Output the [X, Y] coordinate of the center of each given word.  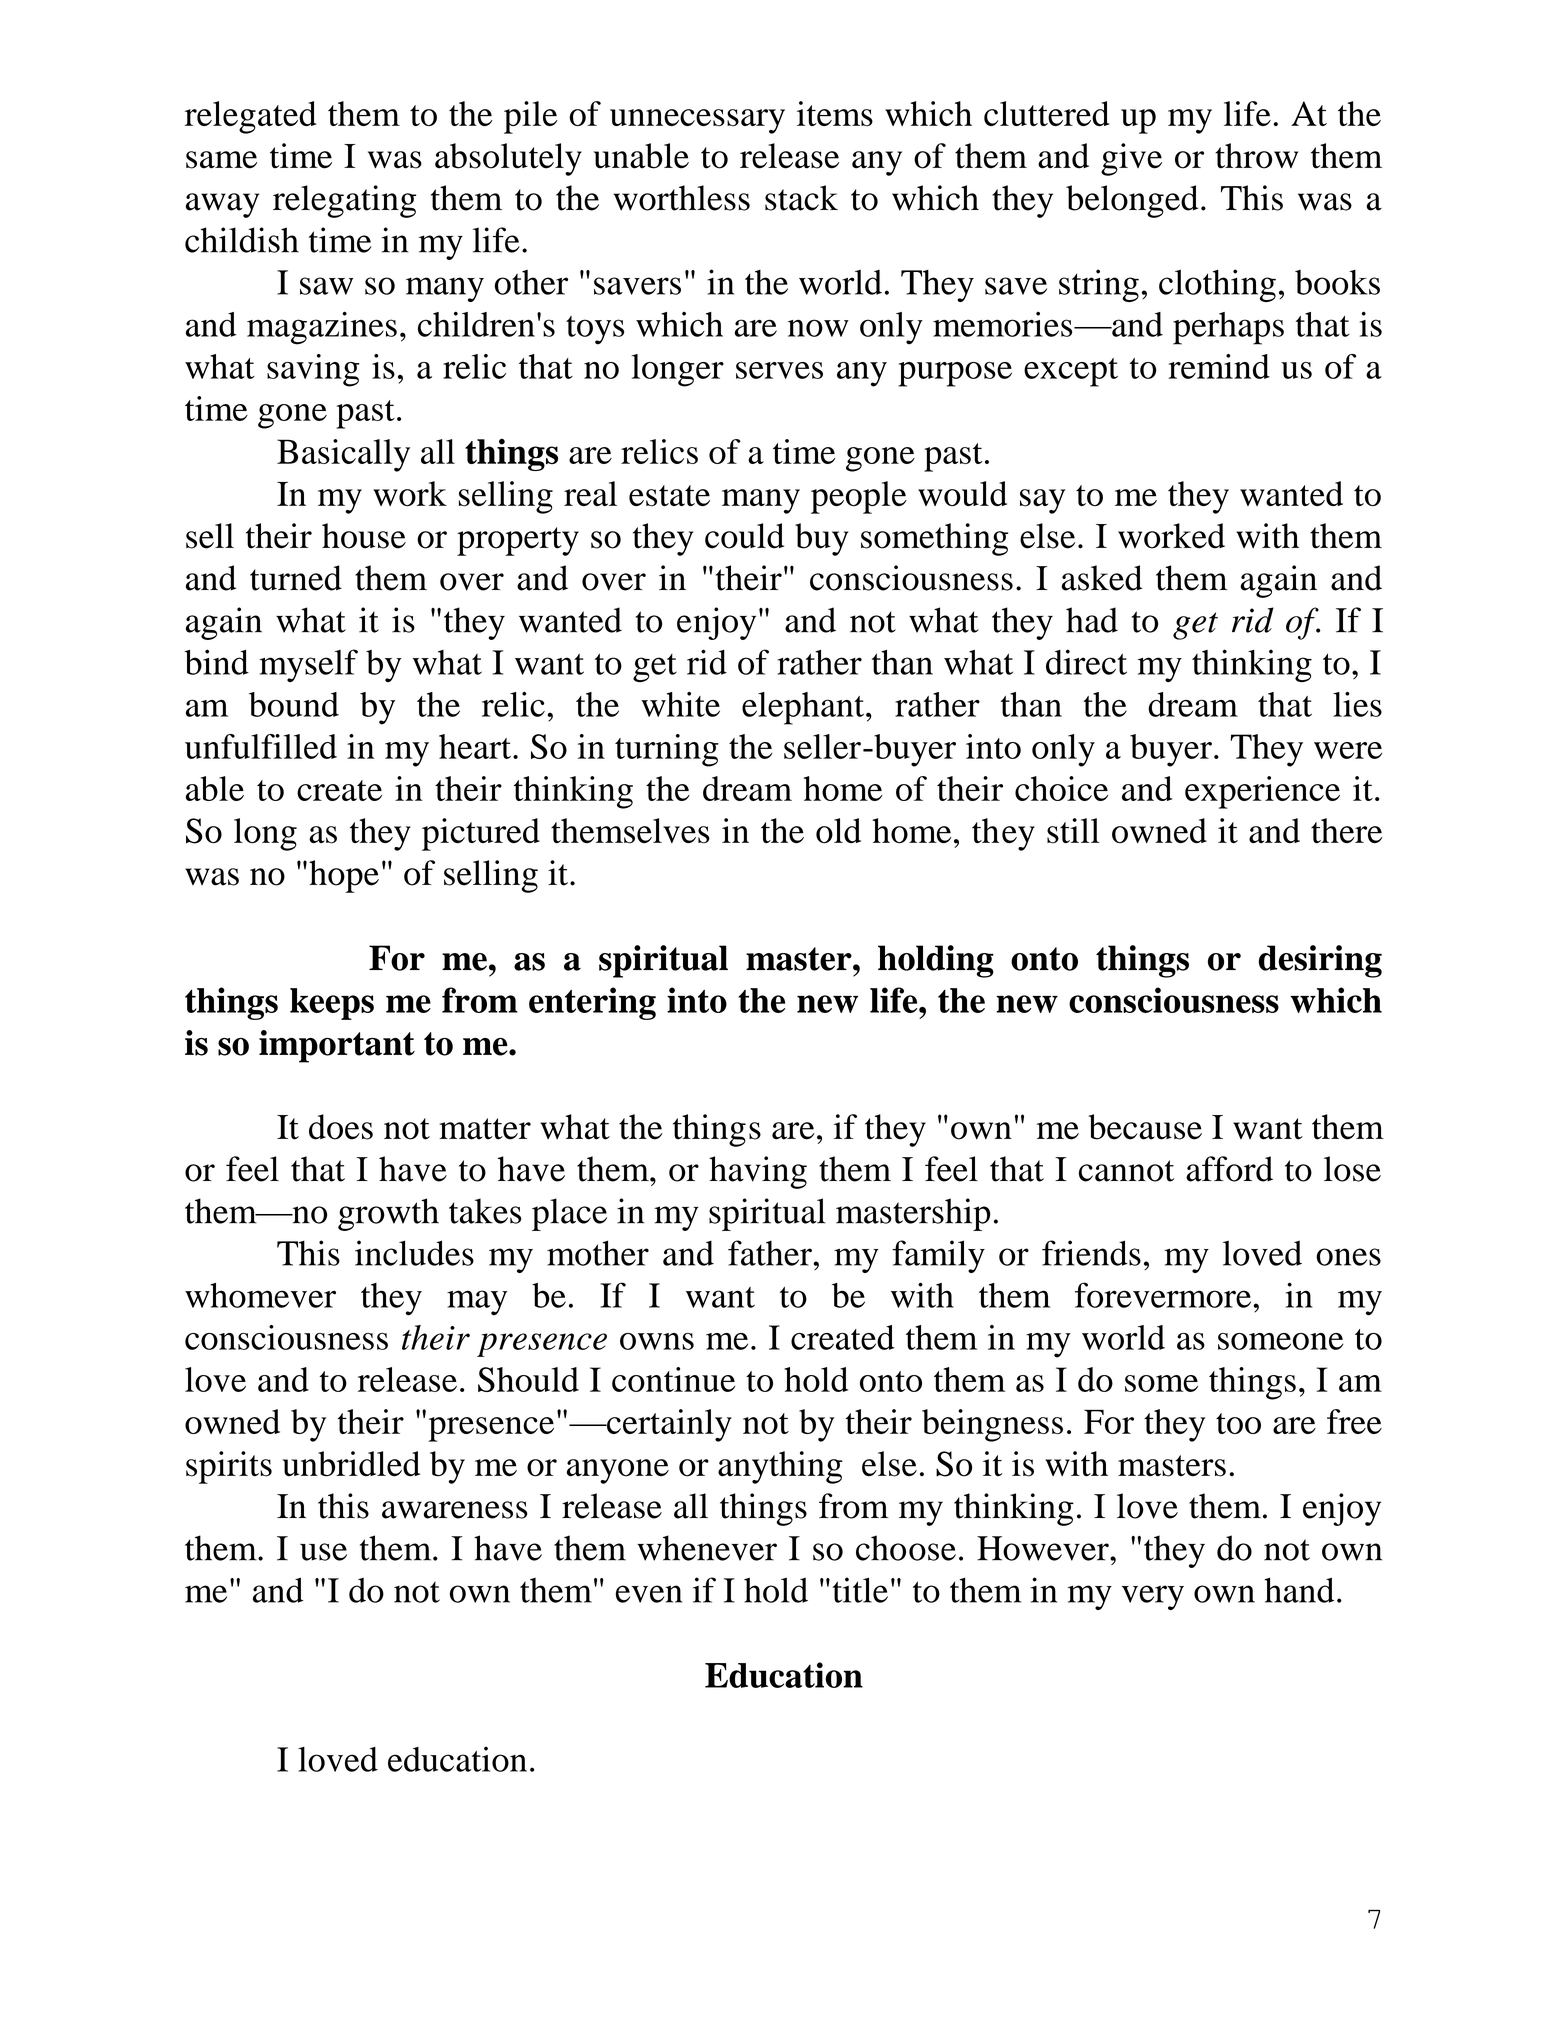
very [1153, 1597]
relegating [344, 201]
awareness [455, 1510]
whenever [707, 1548]
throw [1256, 156]
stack [801, 198]
